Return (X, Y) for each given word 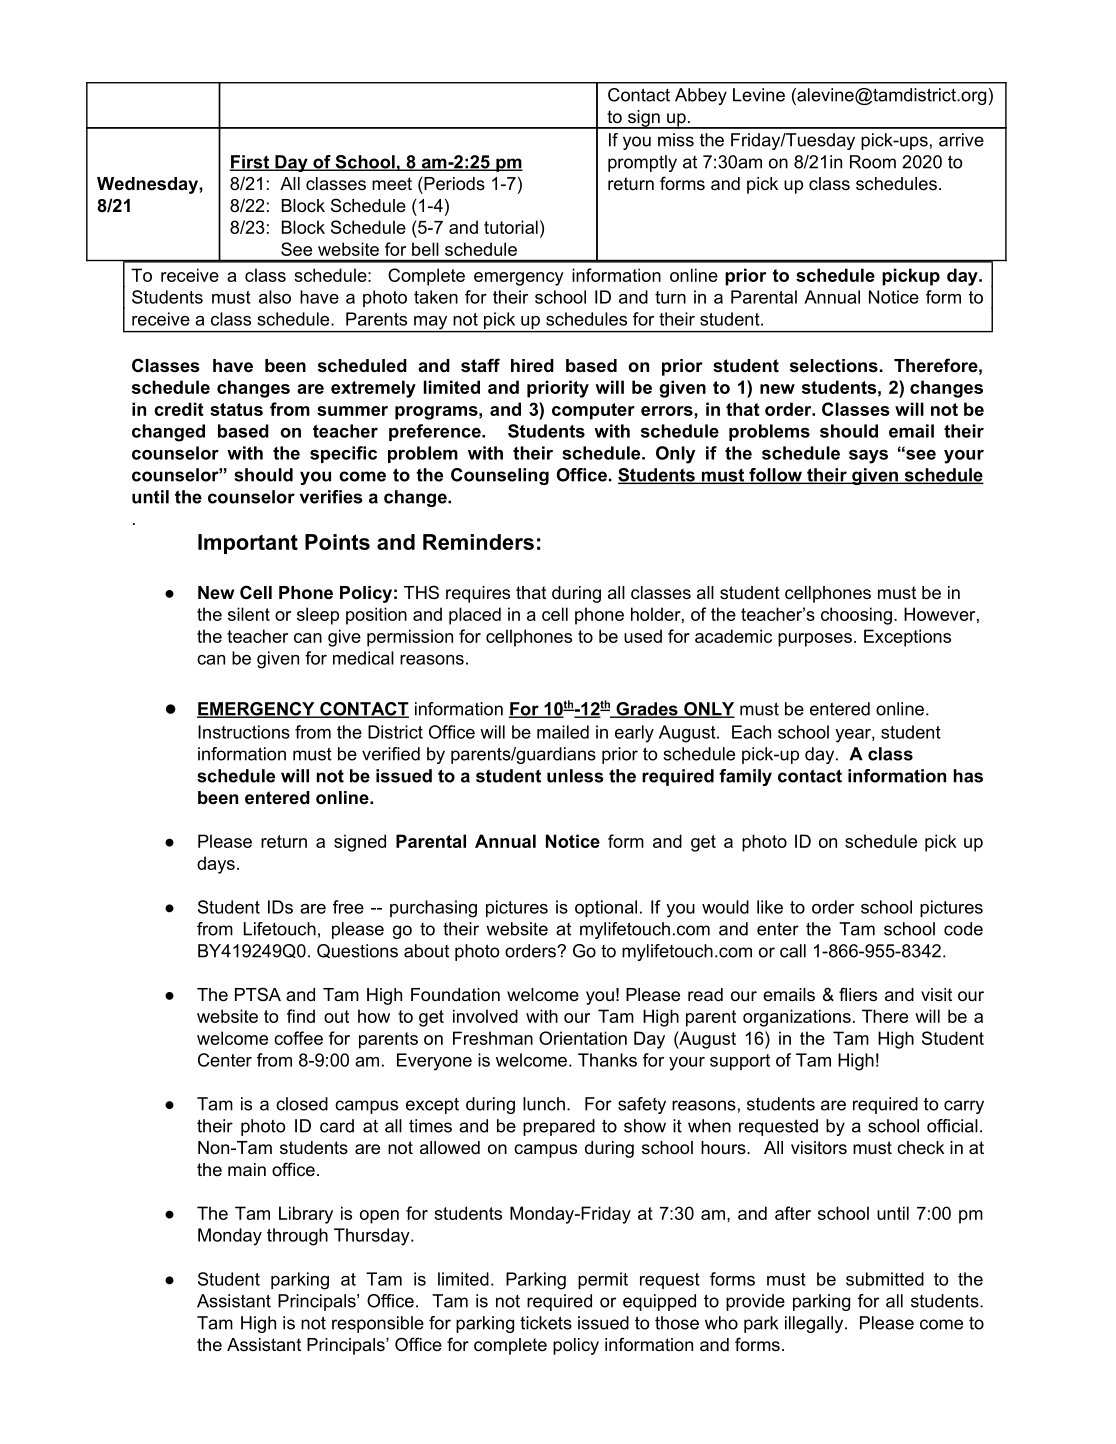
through (297, 1237)
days (216, 865)
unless (575, 776)
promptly (642, 163)
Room (873, 162)
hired (532, 365)
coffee (298, 1038)
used (643, 636)
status (236, 409)
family (745, 777)
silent (249, 614)
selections (834, 366)
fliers (858, 994)
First (250, 163)
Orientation (583, 1038)
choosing (856, 616)
